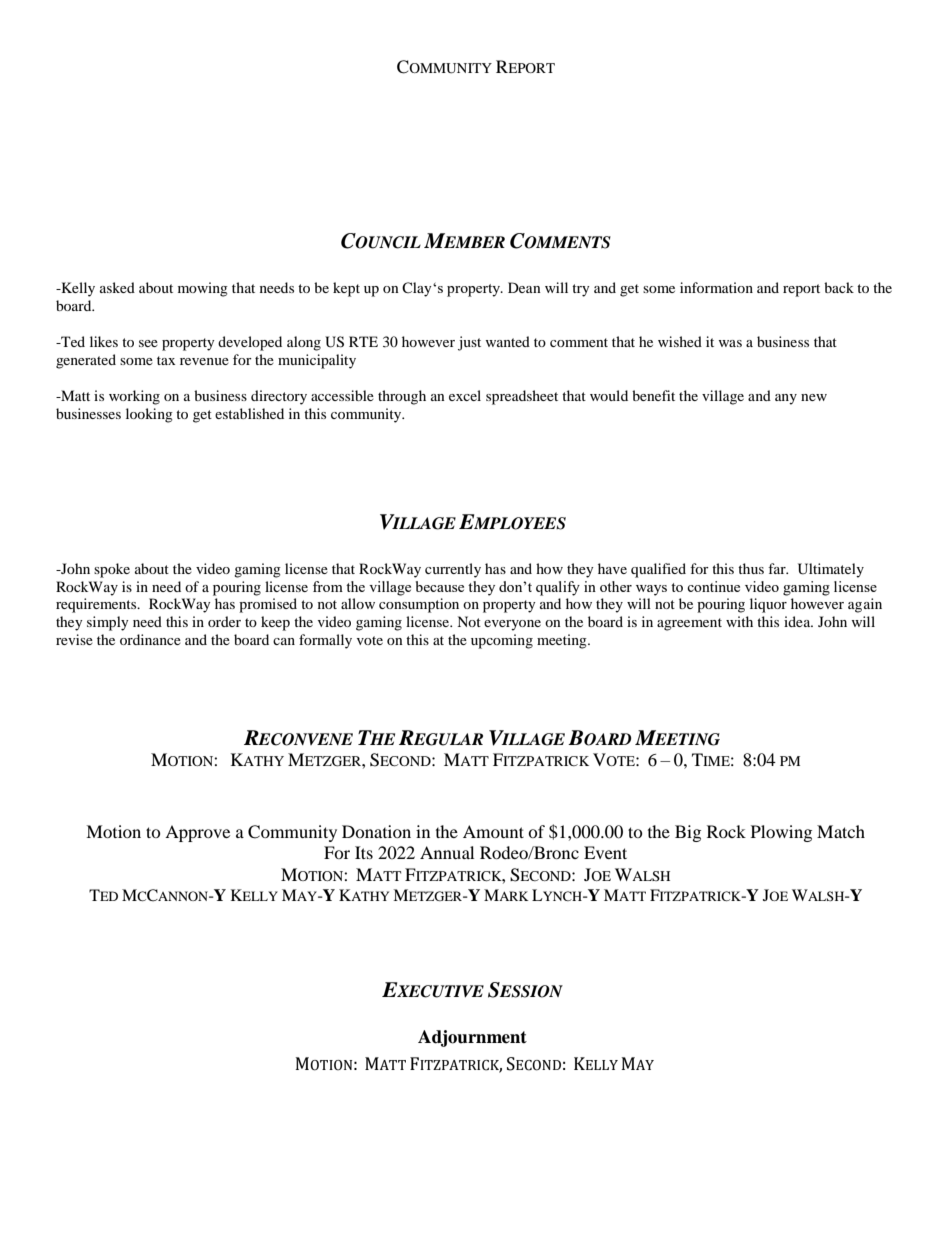  I want to click on spoke, so click(112, 570).
